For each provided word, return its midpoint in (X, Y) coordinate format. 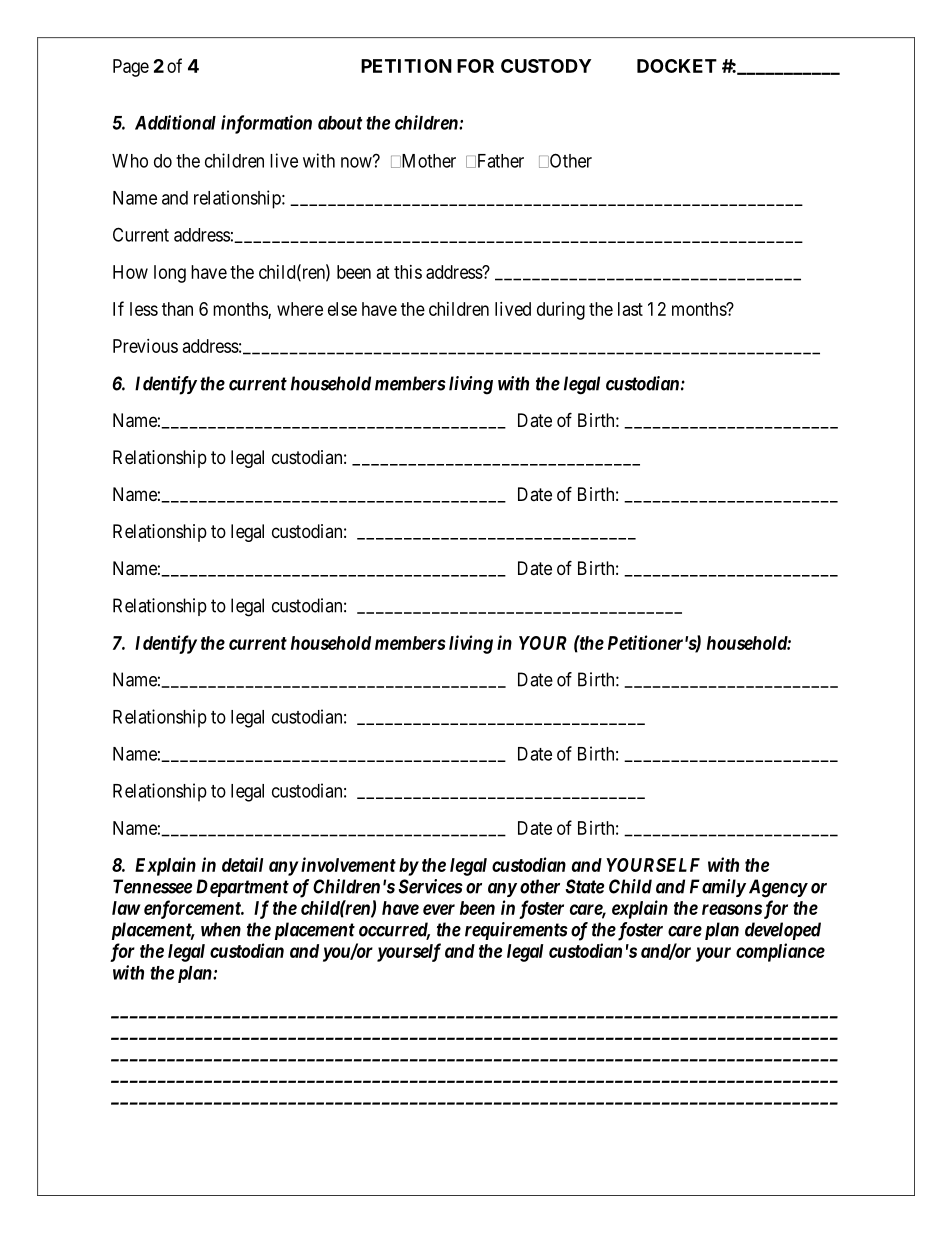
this (408, 272)
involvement (348, 864)
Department (242, 888)
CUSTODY (546, 66)
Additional (175, 122)
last (630, 309)
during (561, 311)
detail (242, 864)
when (221, 929)
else (342, 309)
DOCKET (677, 66)
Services (431, 886)
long (170, 274)
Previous (145, 346)
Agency (778, 888)
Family (718, 888)
